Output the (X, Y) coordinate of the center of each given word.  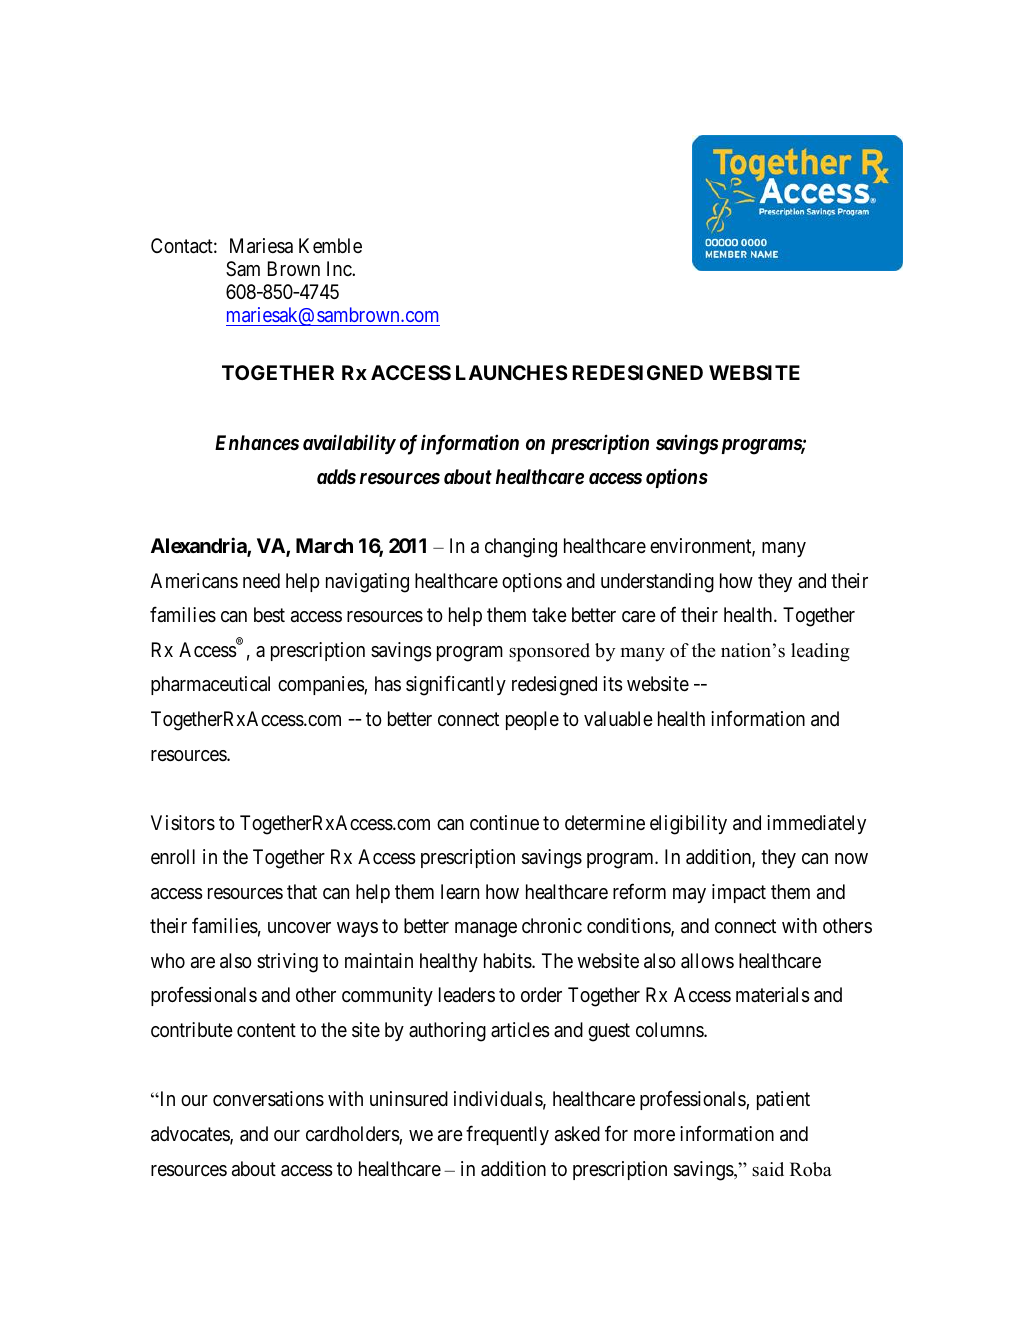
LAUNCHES (512, 372)
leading (820, 652)
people (532, 720)
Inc (340, 268)
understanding (657, 583)
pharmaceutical (210, 685)
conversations (268, 1099)
